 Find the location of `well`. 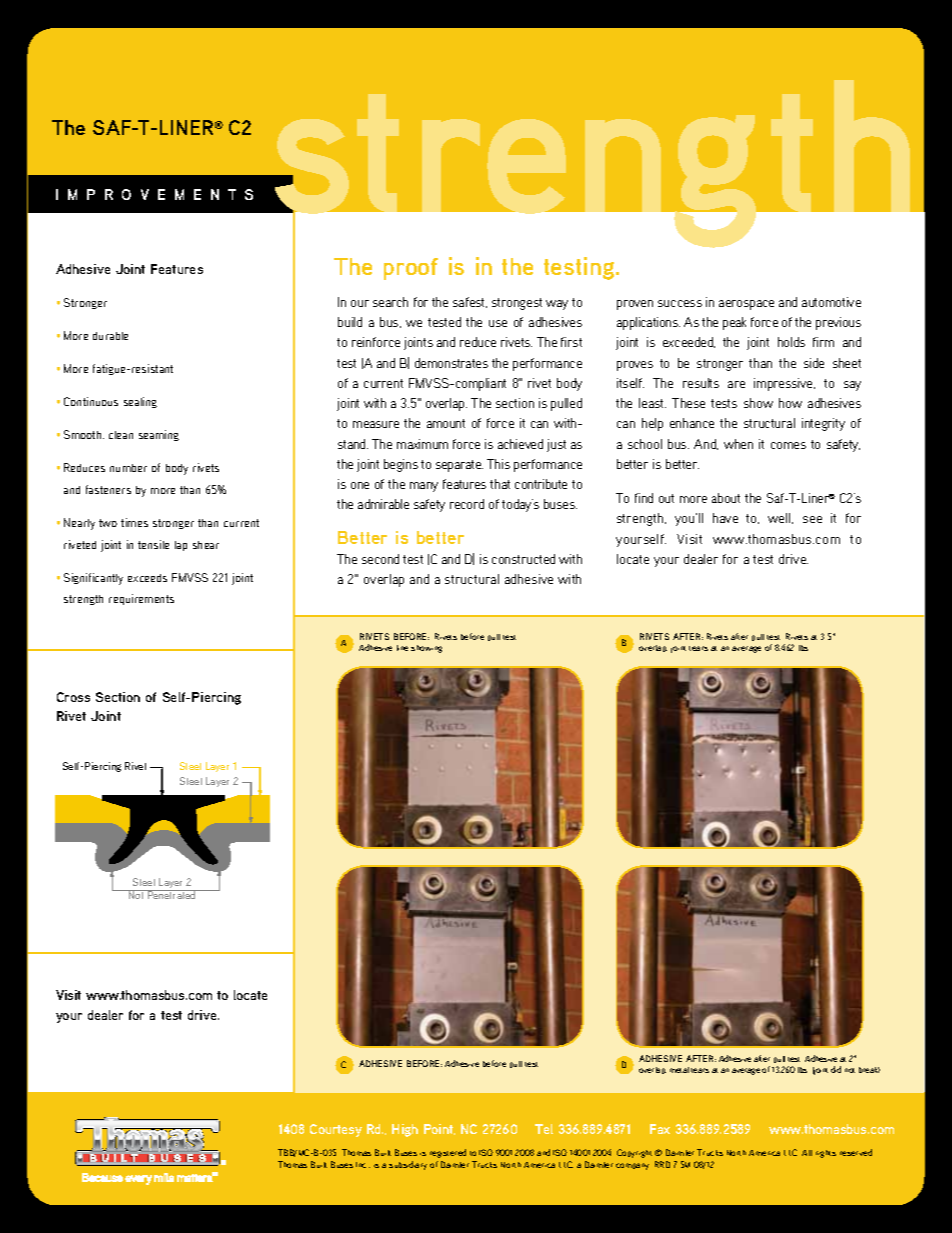

well is located at coordinates (780, 518).
